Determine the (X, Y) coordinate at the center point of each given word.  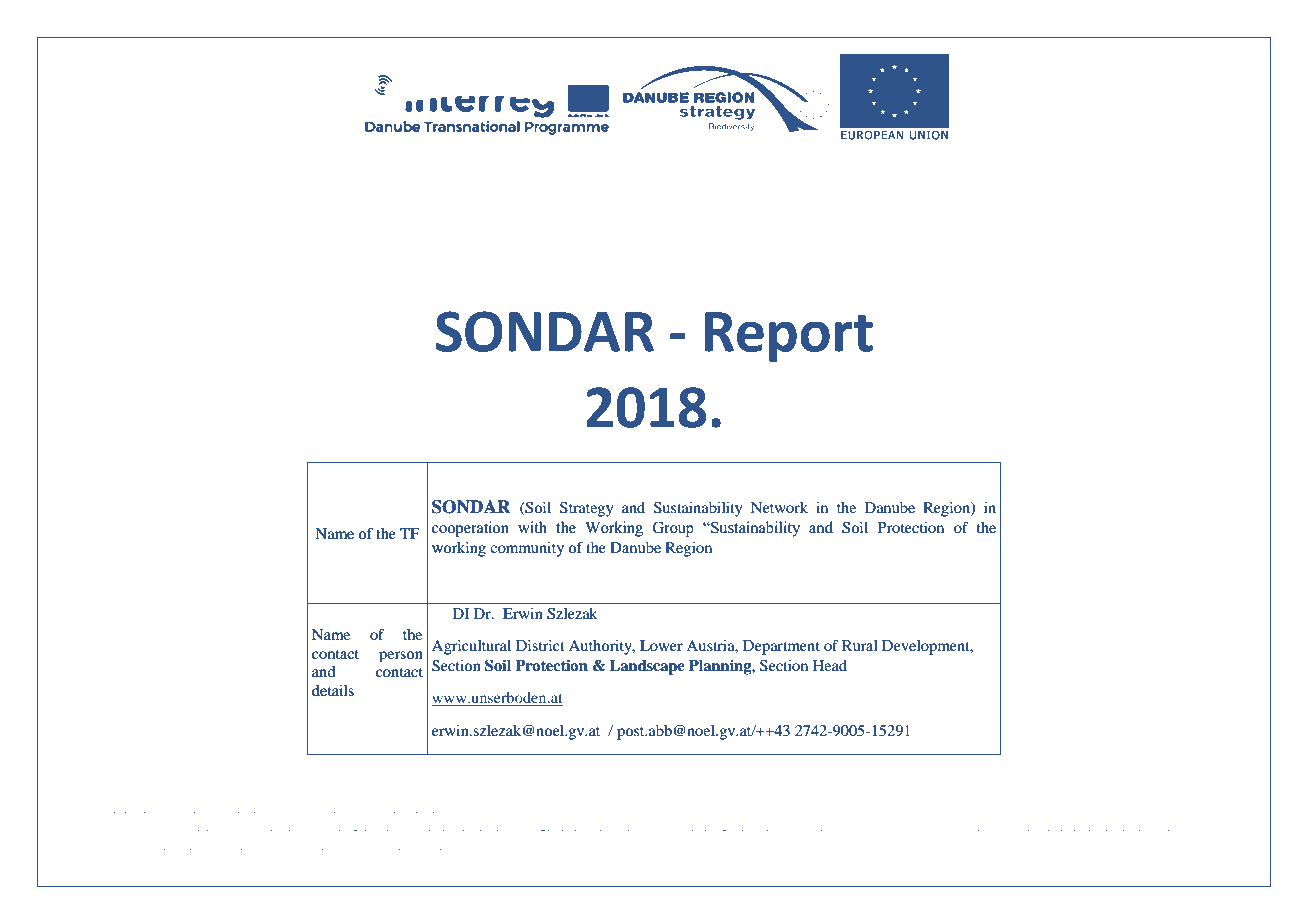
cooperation (470, 529)
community (527, 549)
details (333, 690)
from (614, 825)
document (236, 844)
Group (673, 529)
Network (779, 507)
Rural (860, 645)
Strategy (586, 509)
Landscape (647, 667)
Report (789, 337)
